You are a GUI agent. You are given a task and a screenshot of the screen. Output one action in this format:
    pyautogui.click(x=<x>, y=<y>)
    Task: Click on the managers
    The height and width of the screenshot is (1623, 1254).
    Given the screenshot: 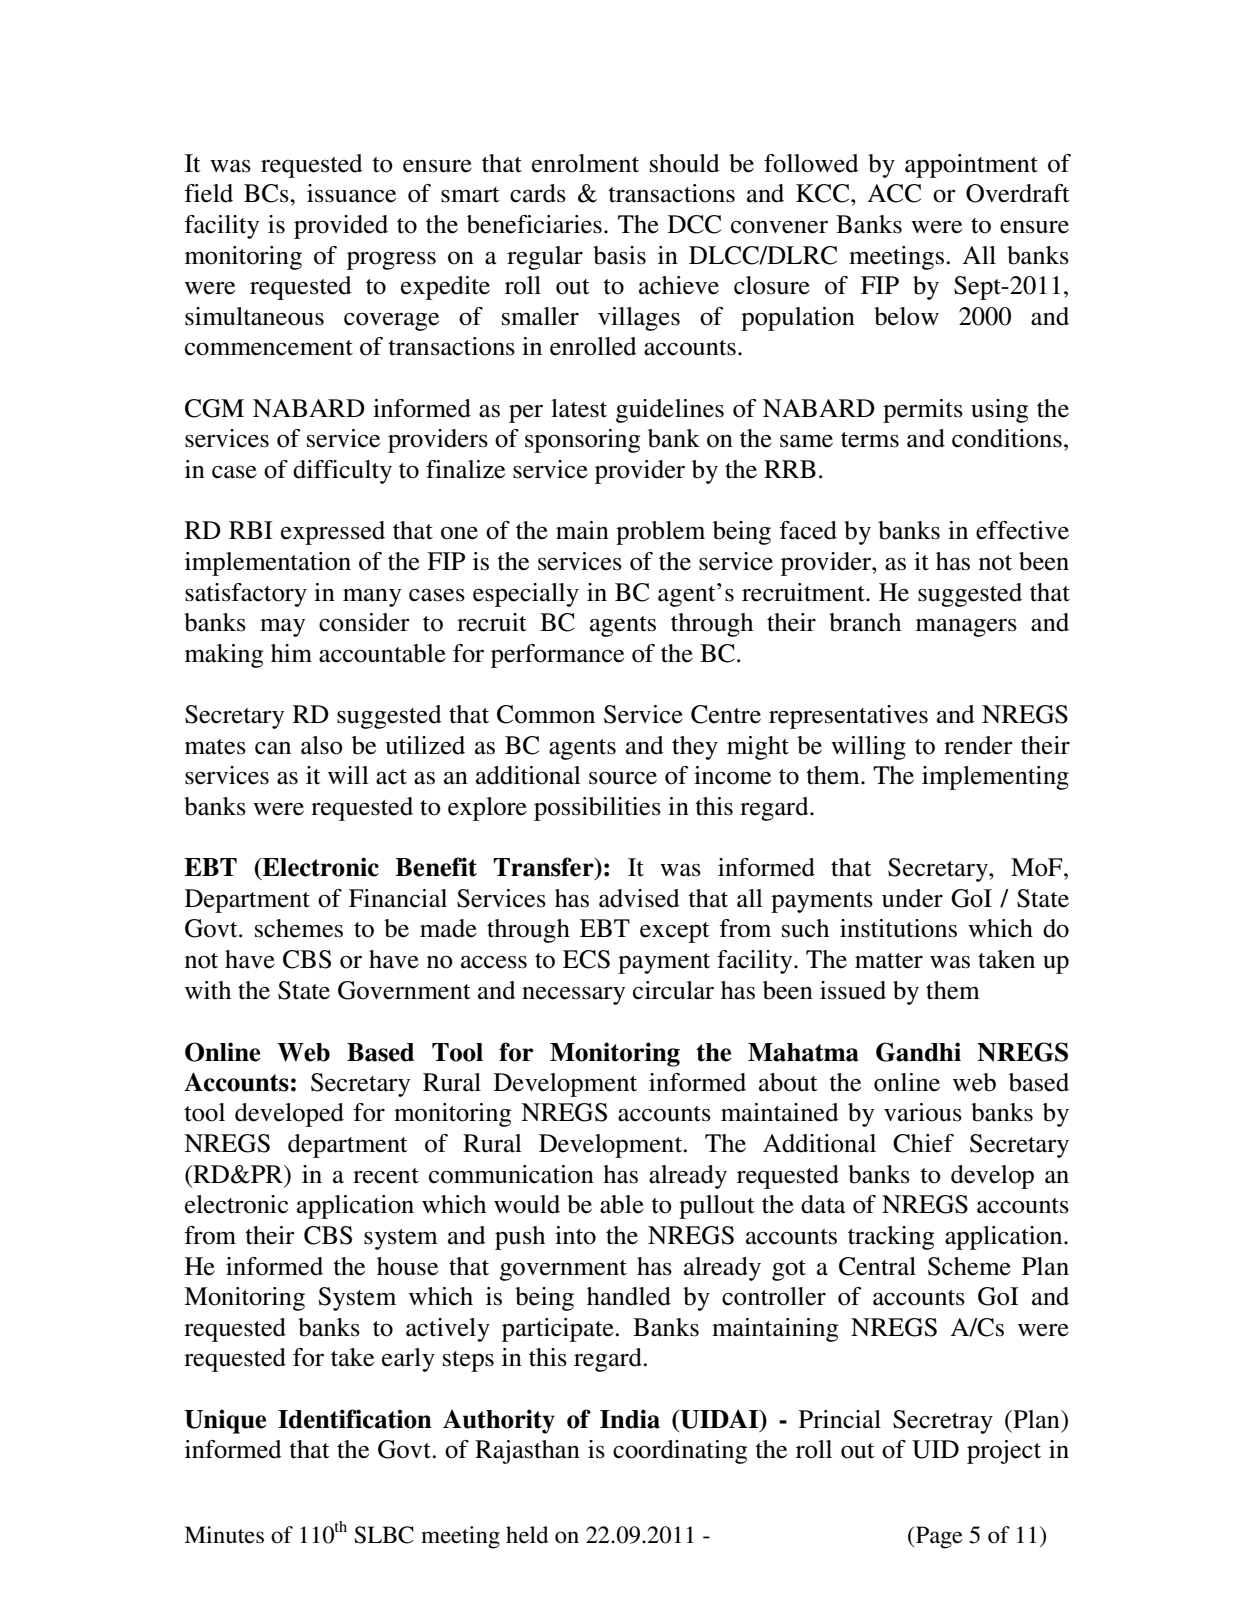 What is the action you would take?
    pyautogui.click(x=966, y=627)
